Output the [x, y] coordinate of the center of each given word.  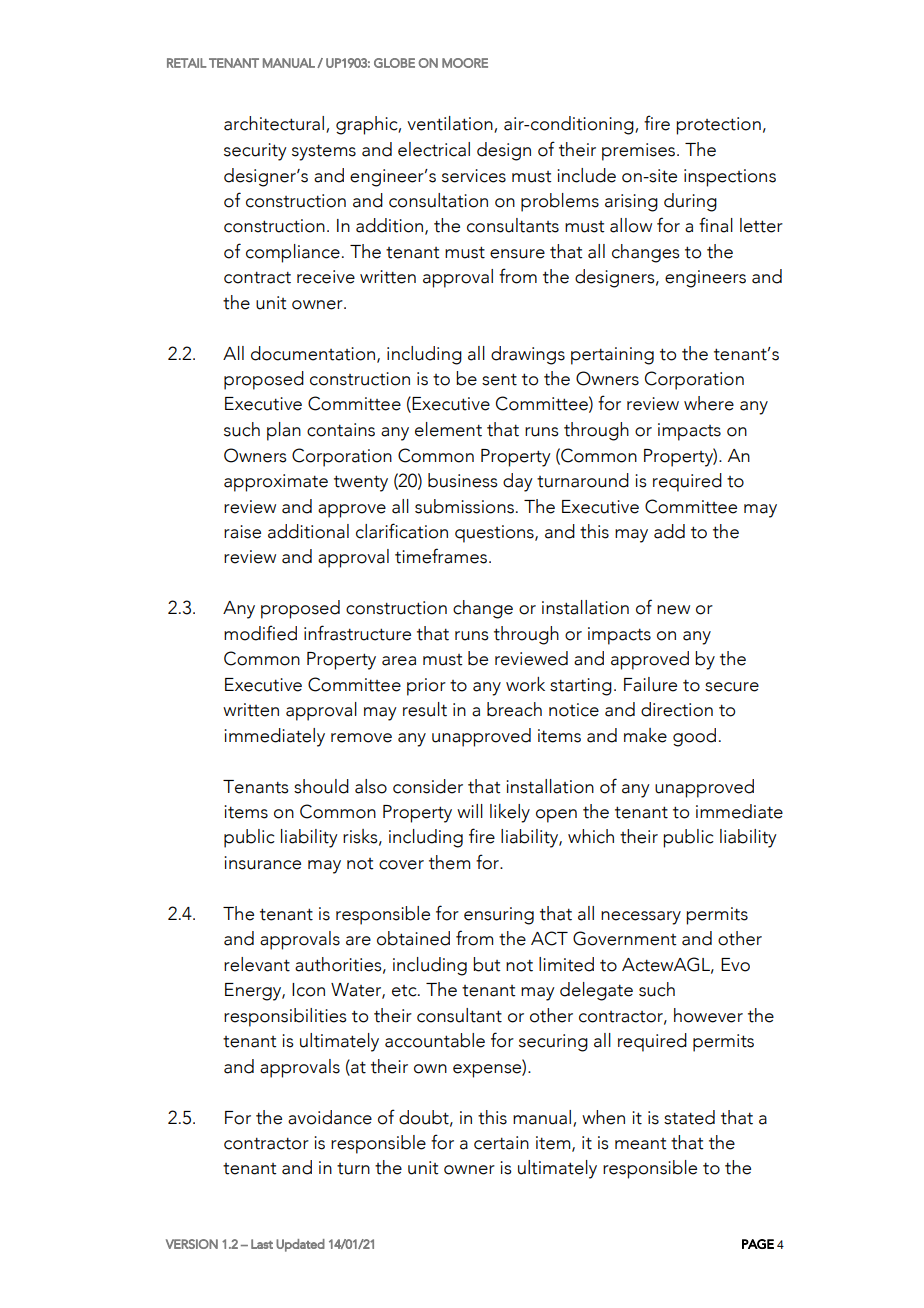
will [470, 811]
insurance [262, 863]
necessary [641, 918]
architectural [275, 124]
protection [718, 126]
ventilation [451, 124]
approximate [276, 483]
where [709, 403]
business [463, 480]
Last [262, 1244]
